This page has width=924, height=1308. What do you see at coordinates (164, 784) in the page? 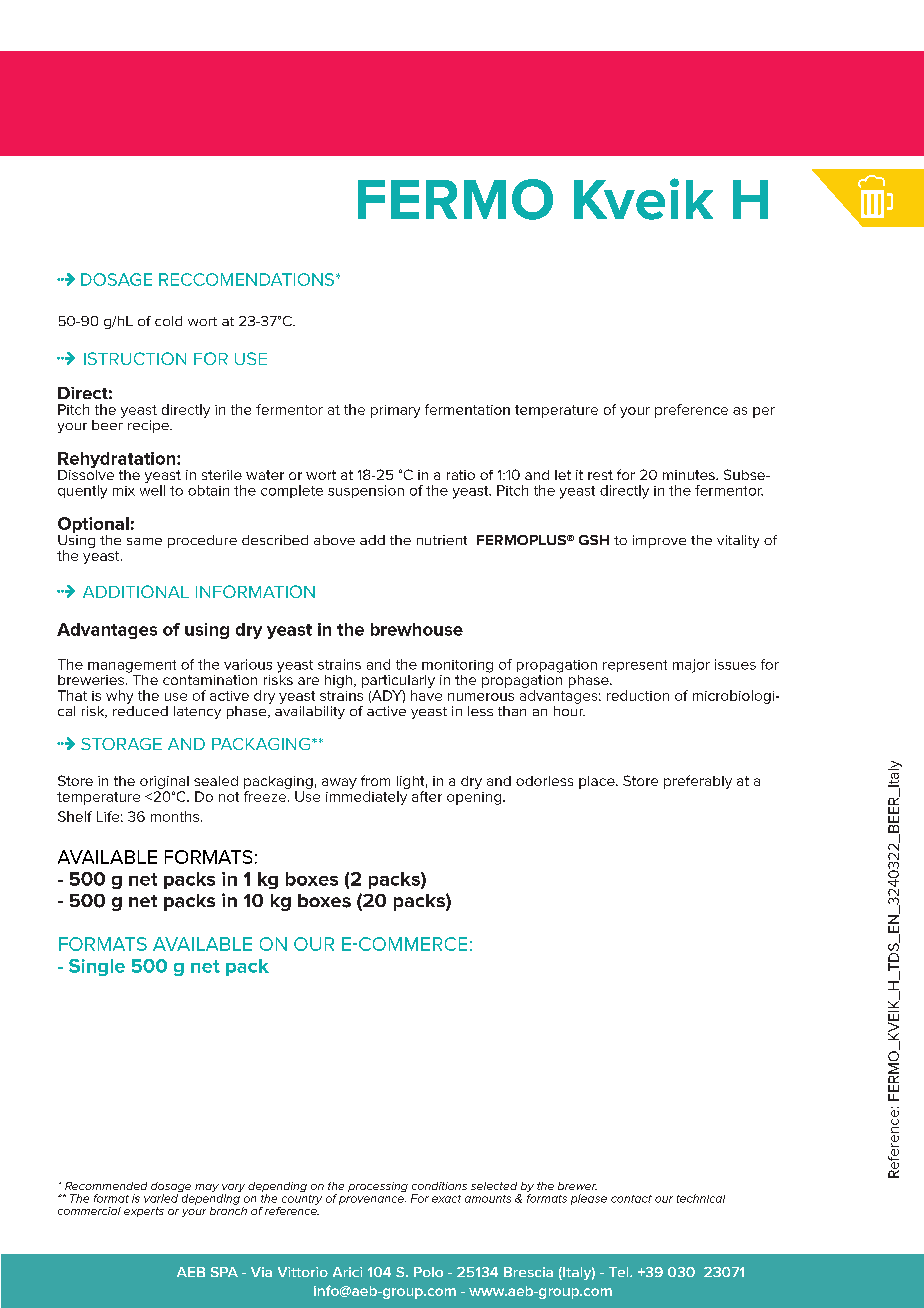
I see `original` at bounding box center [164, 784].
